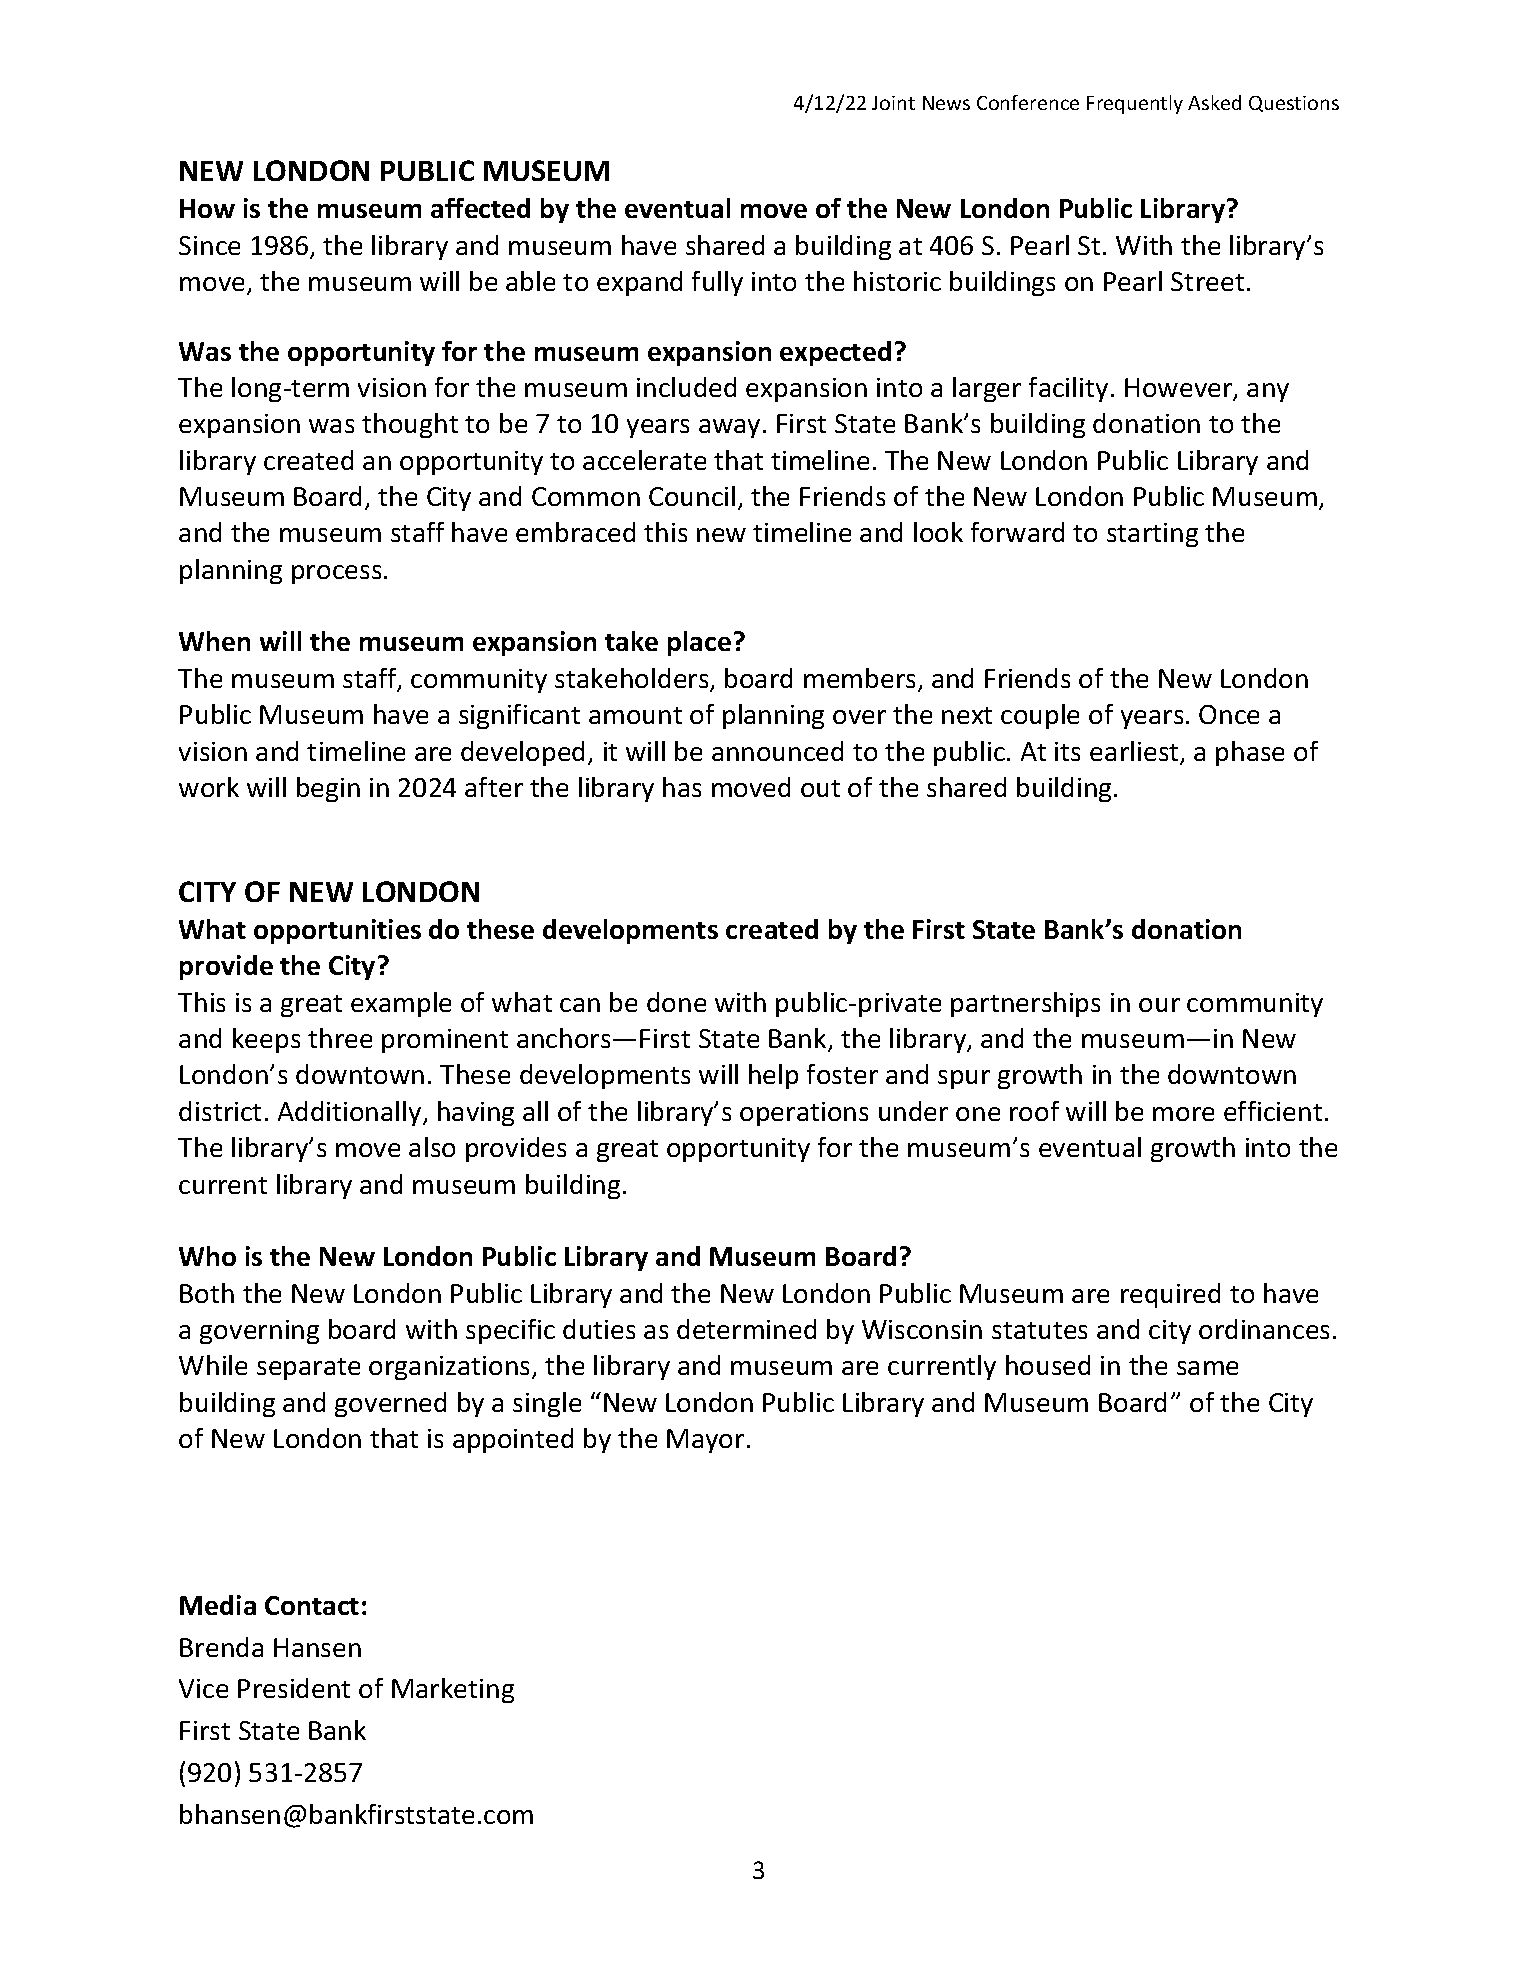 The height and width of the page is (1966, 1519). Describe the element at coordinates (699, 643) in the page. I see `place` at that location.
